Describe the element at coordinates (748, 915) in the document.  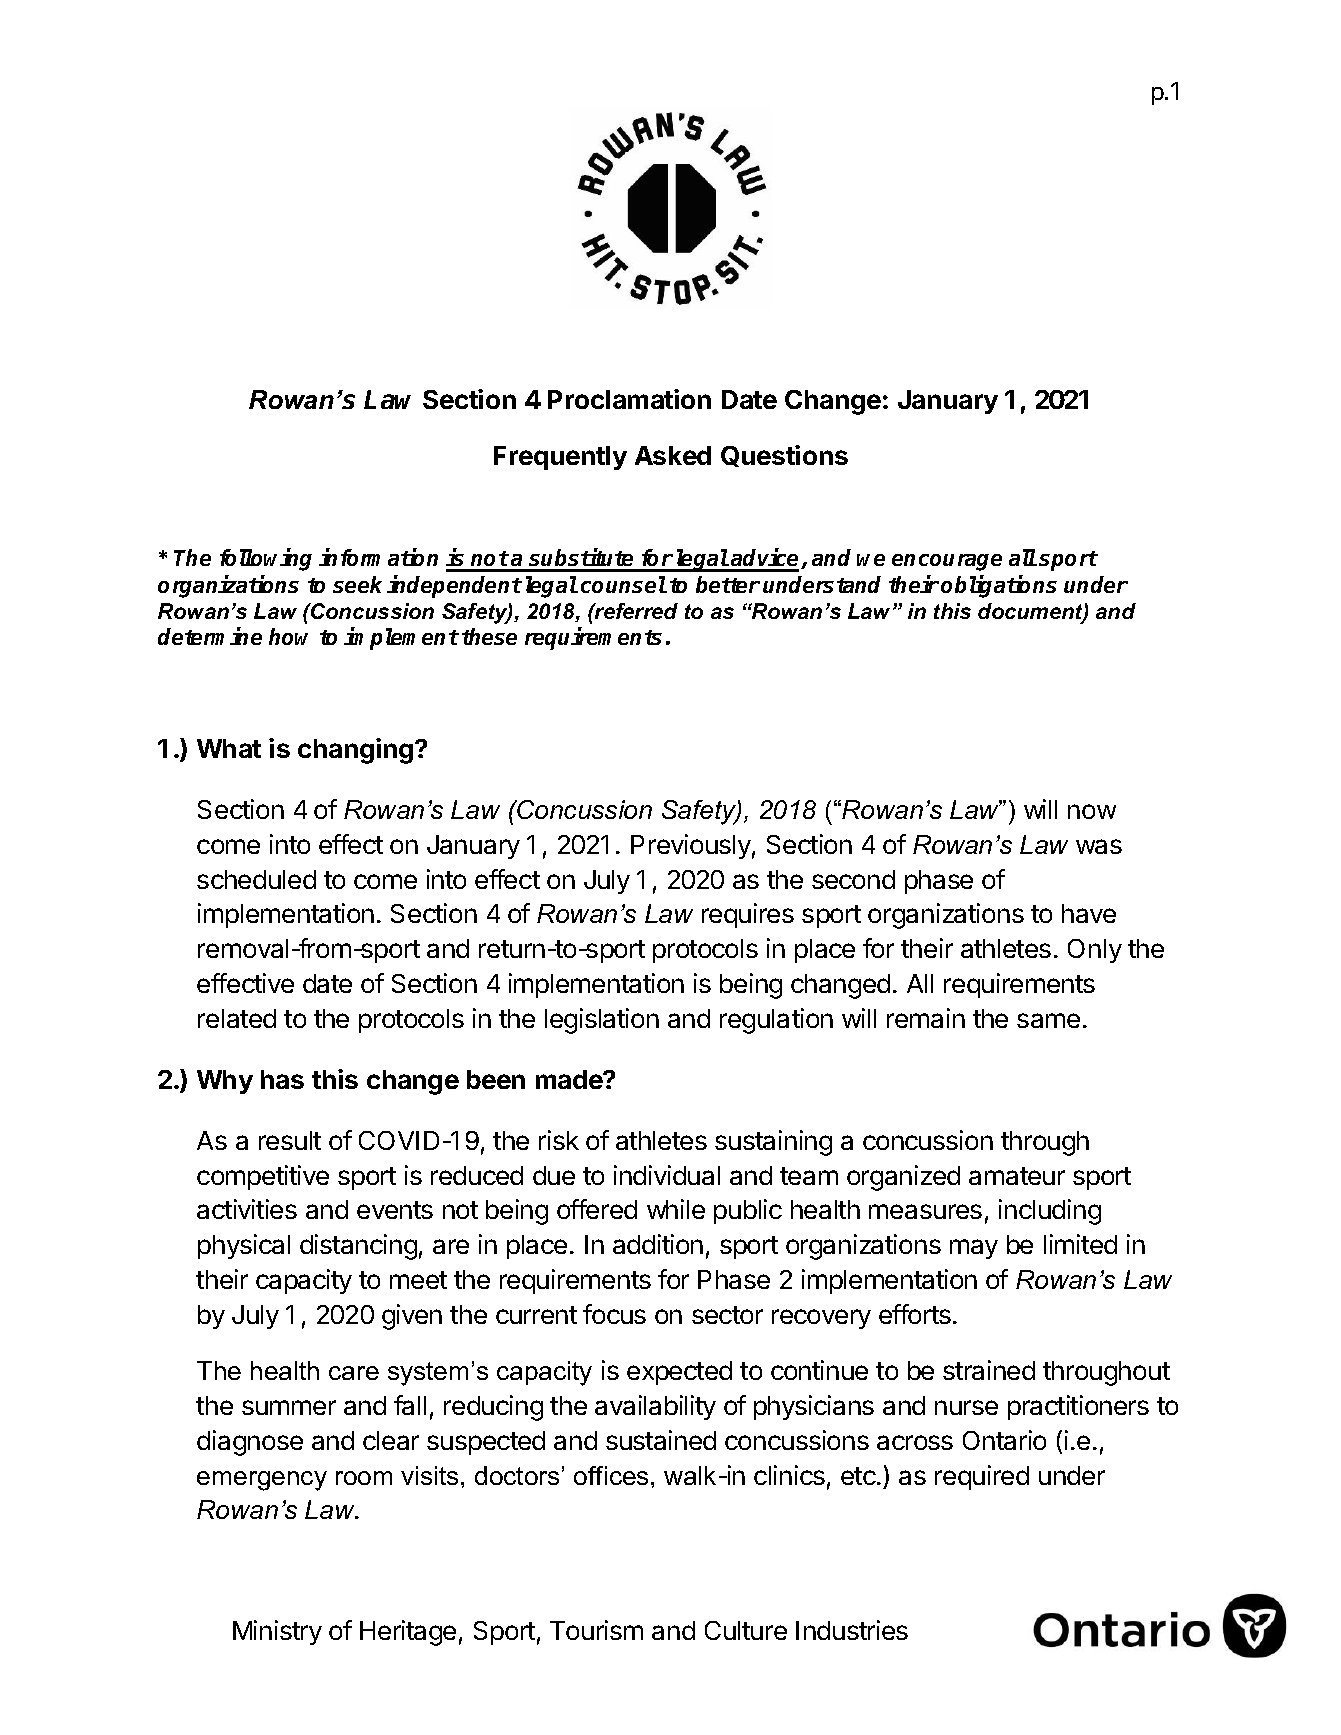
I see `requires` at that location.
